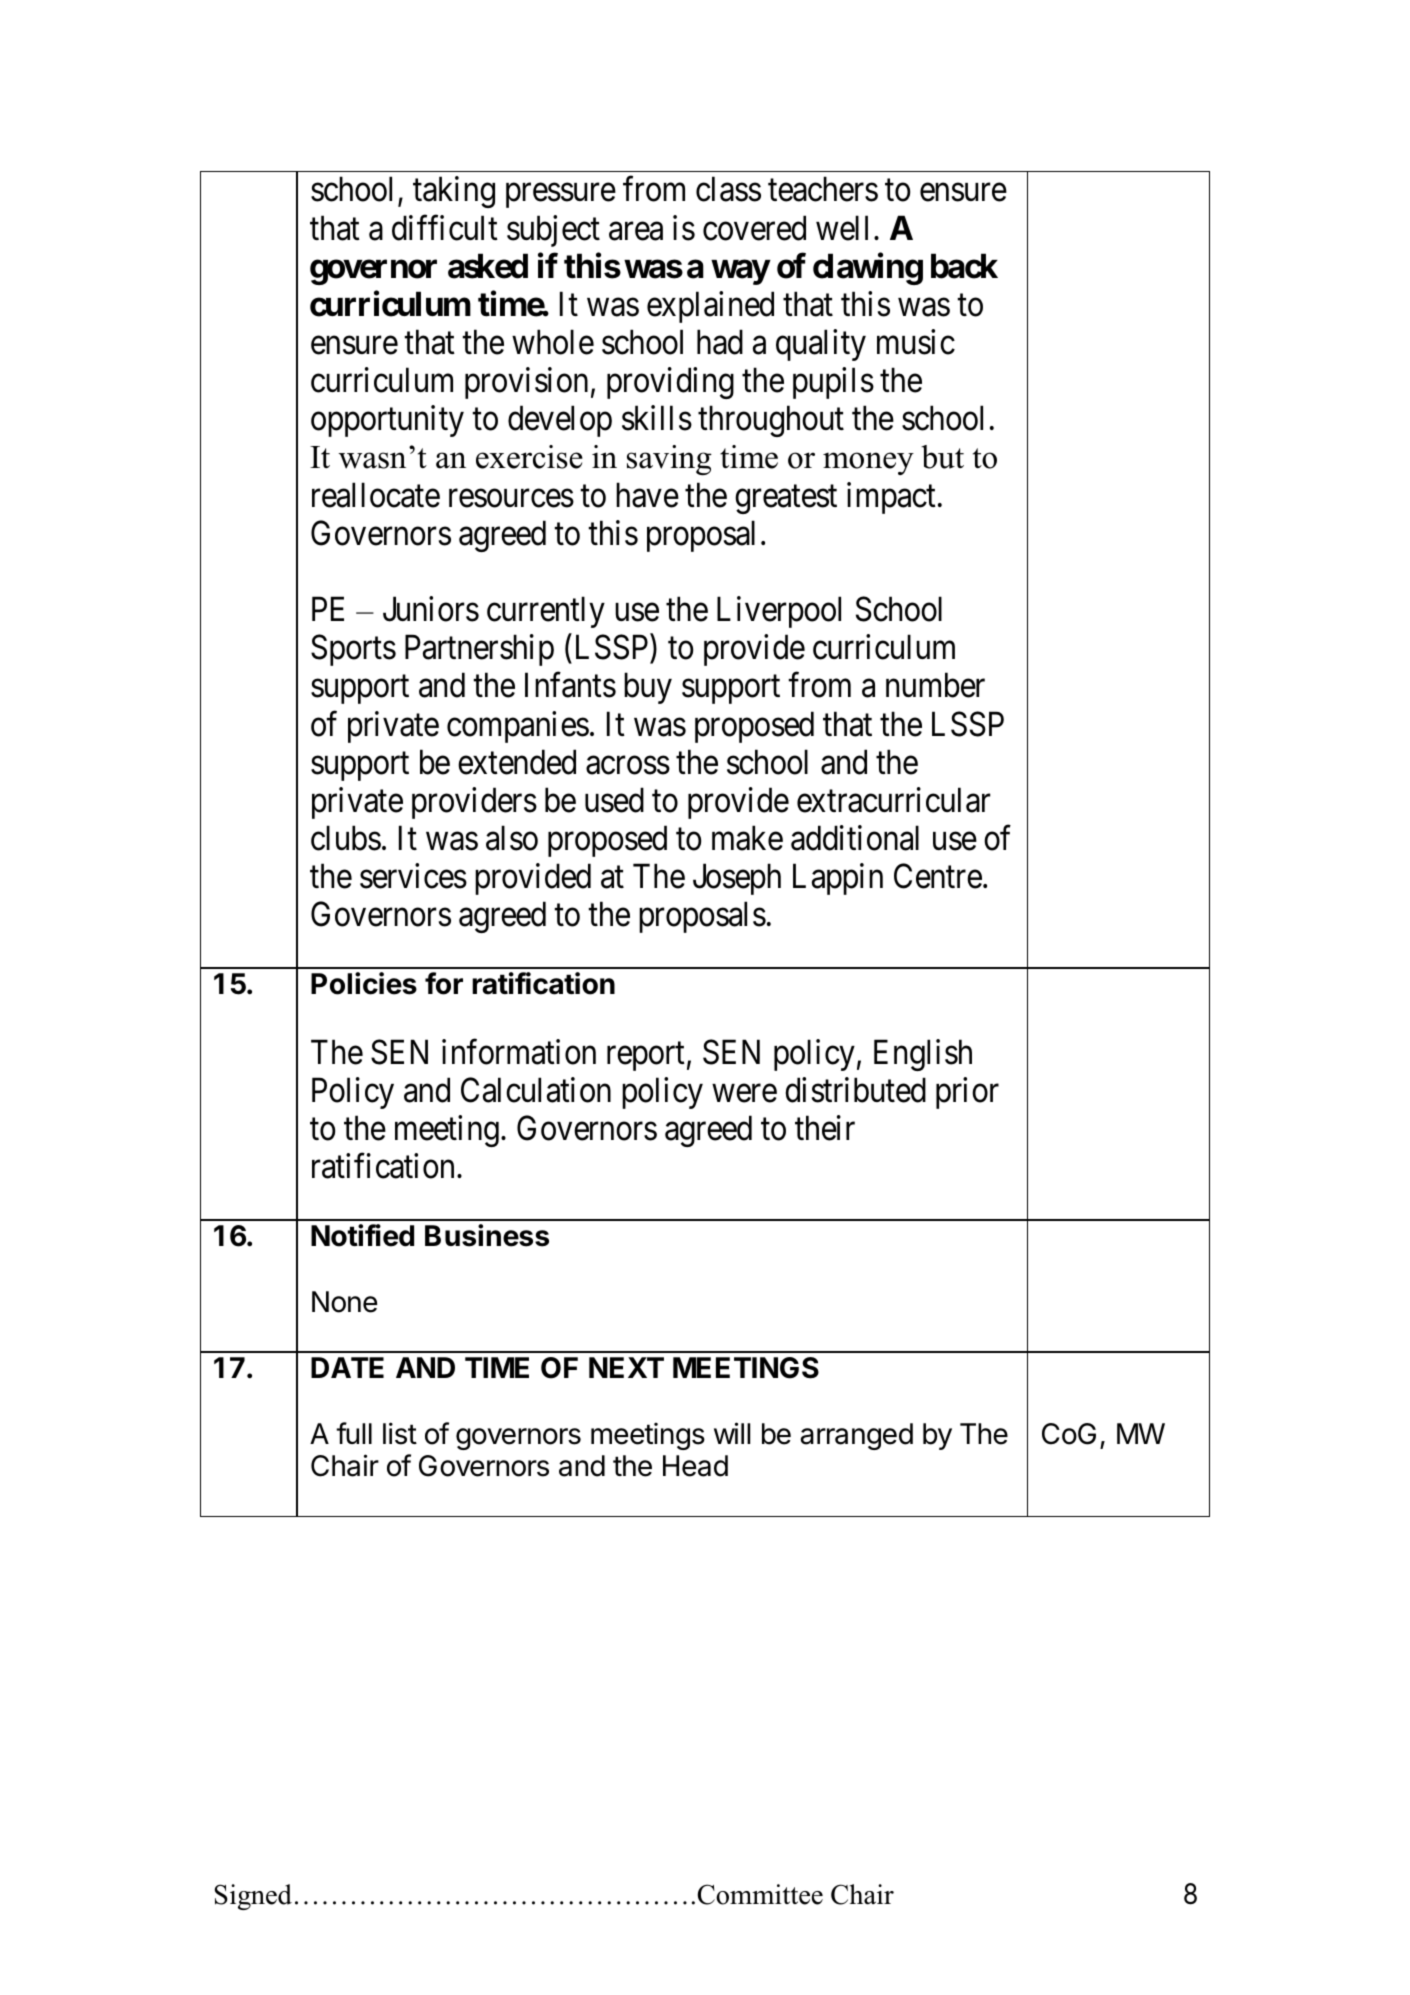 The width and height of the image is (1410, 1995). What do you see at coordinates (614, 800) in the image?
I see `used` at bounding box center [614, 800].
